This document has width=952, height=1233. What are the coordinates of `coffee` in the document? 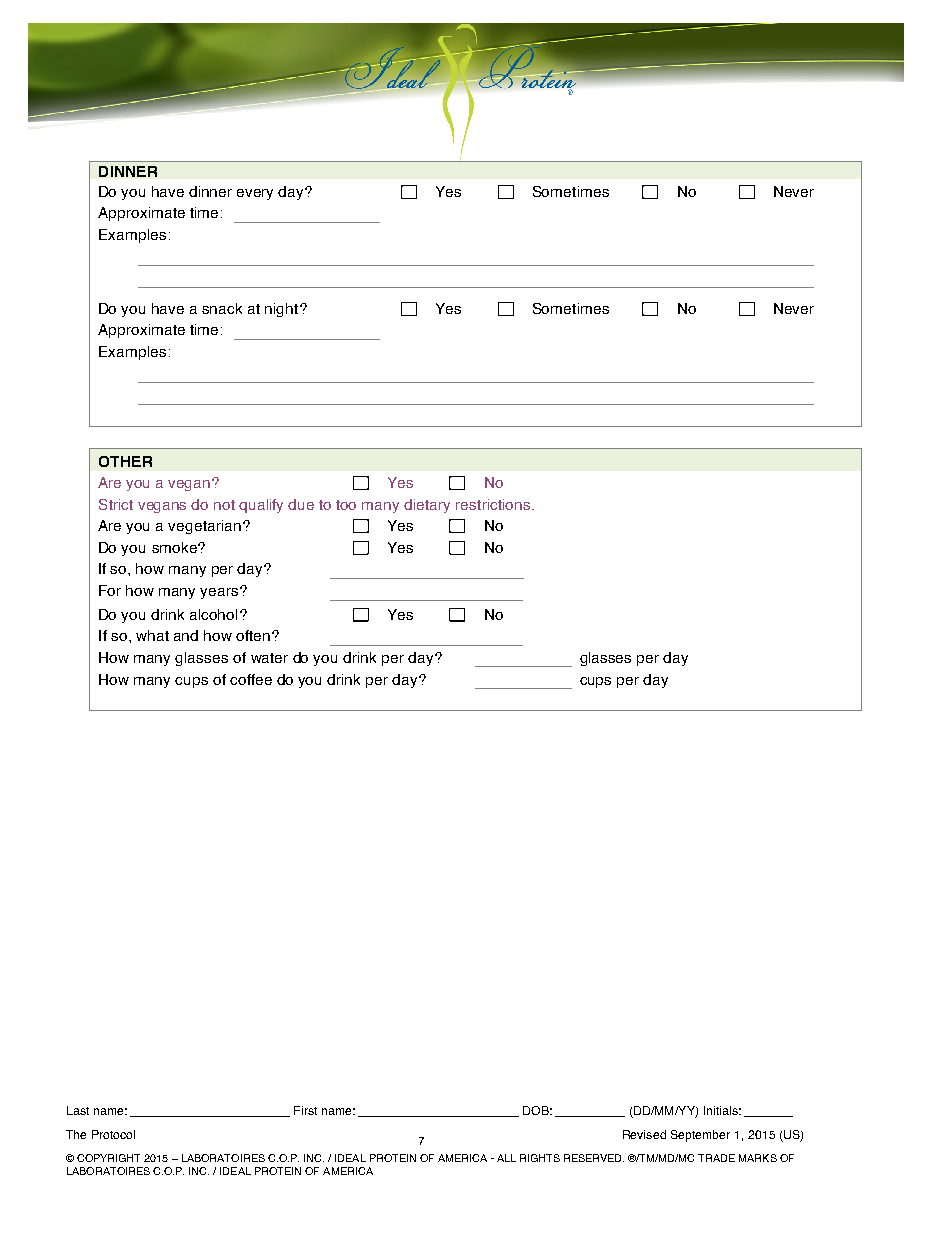 It's located at (251, 679).
